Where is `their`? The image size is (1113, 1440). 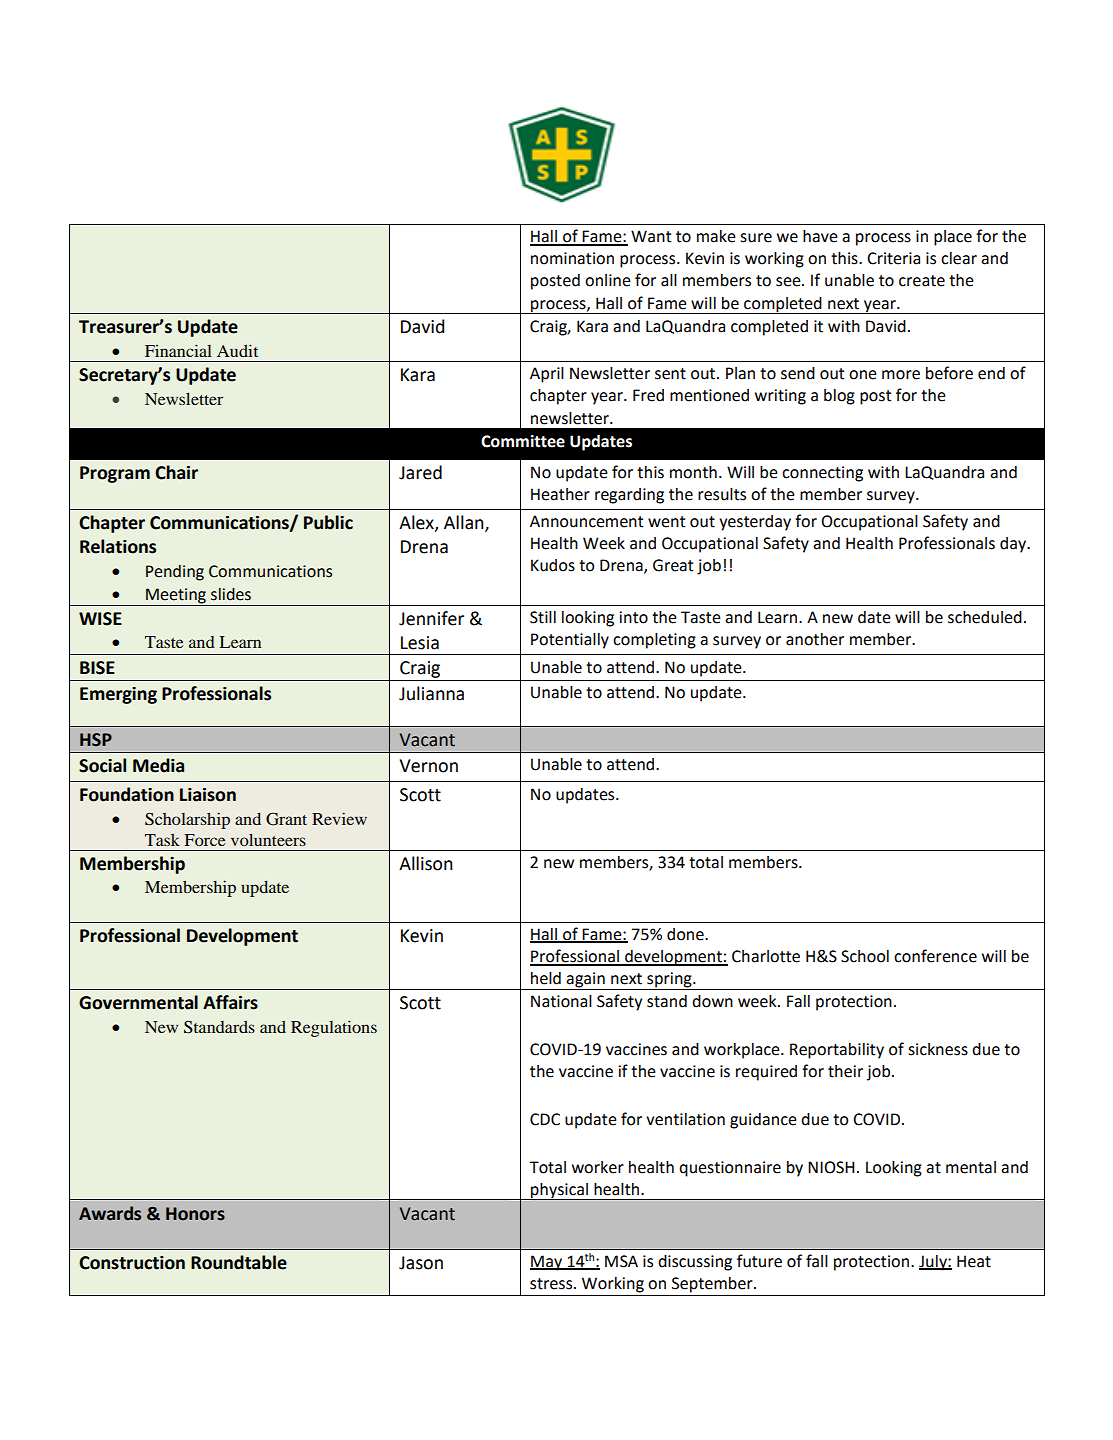
their is located at coordinates (845, 1071).
